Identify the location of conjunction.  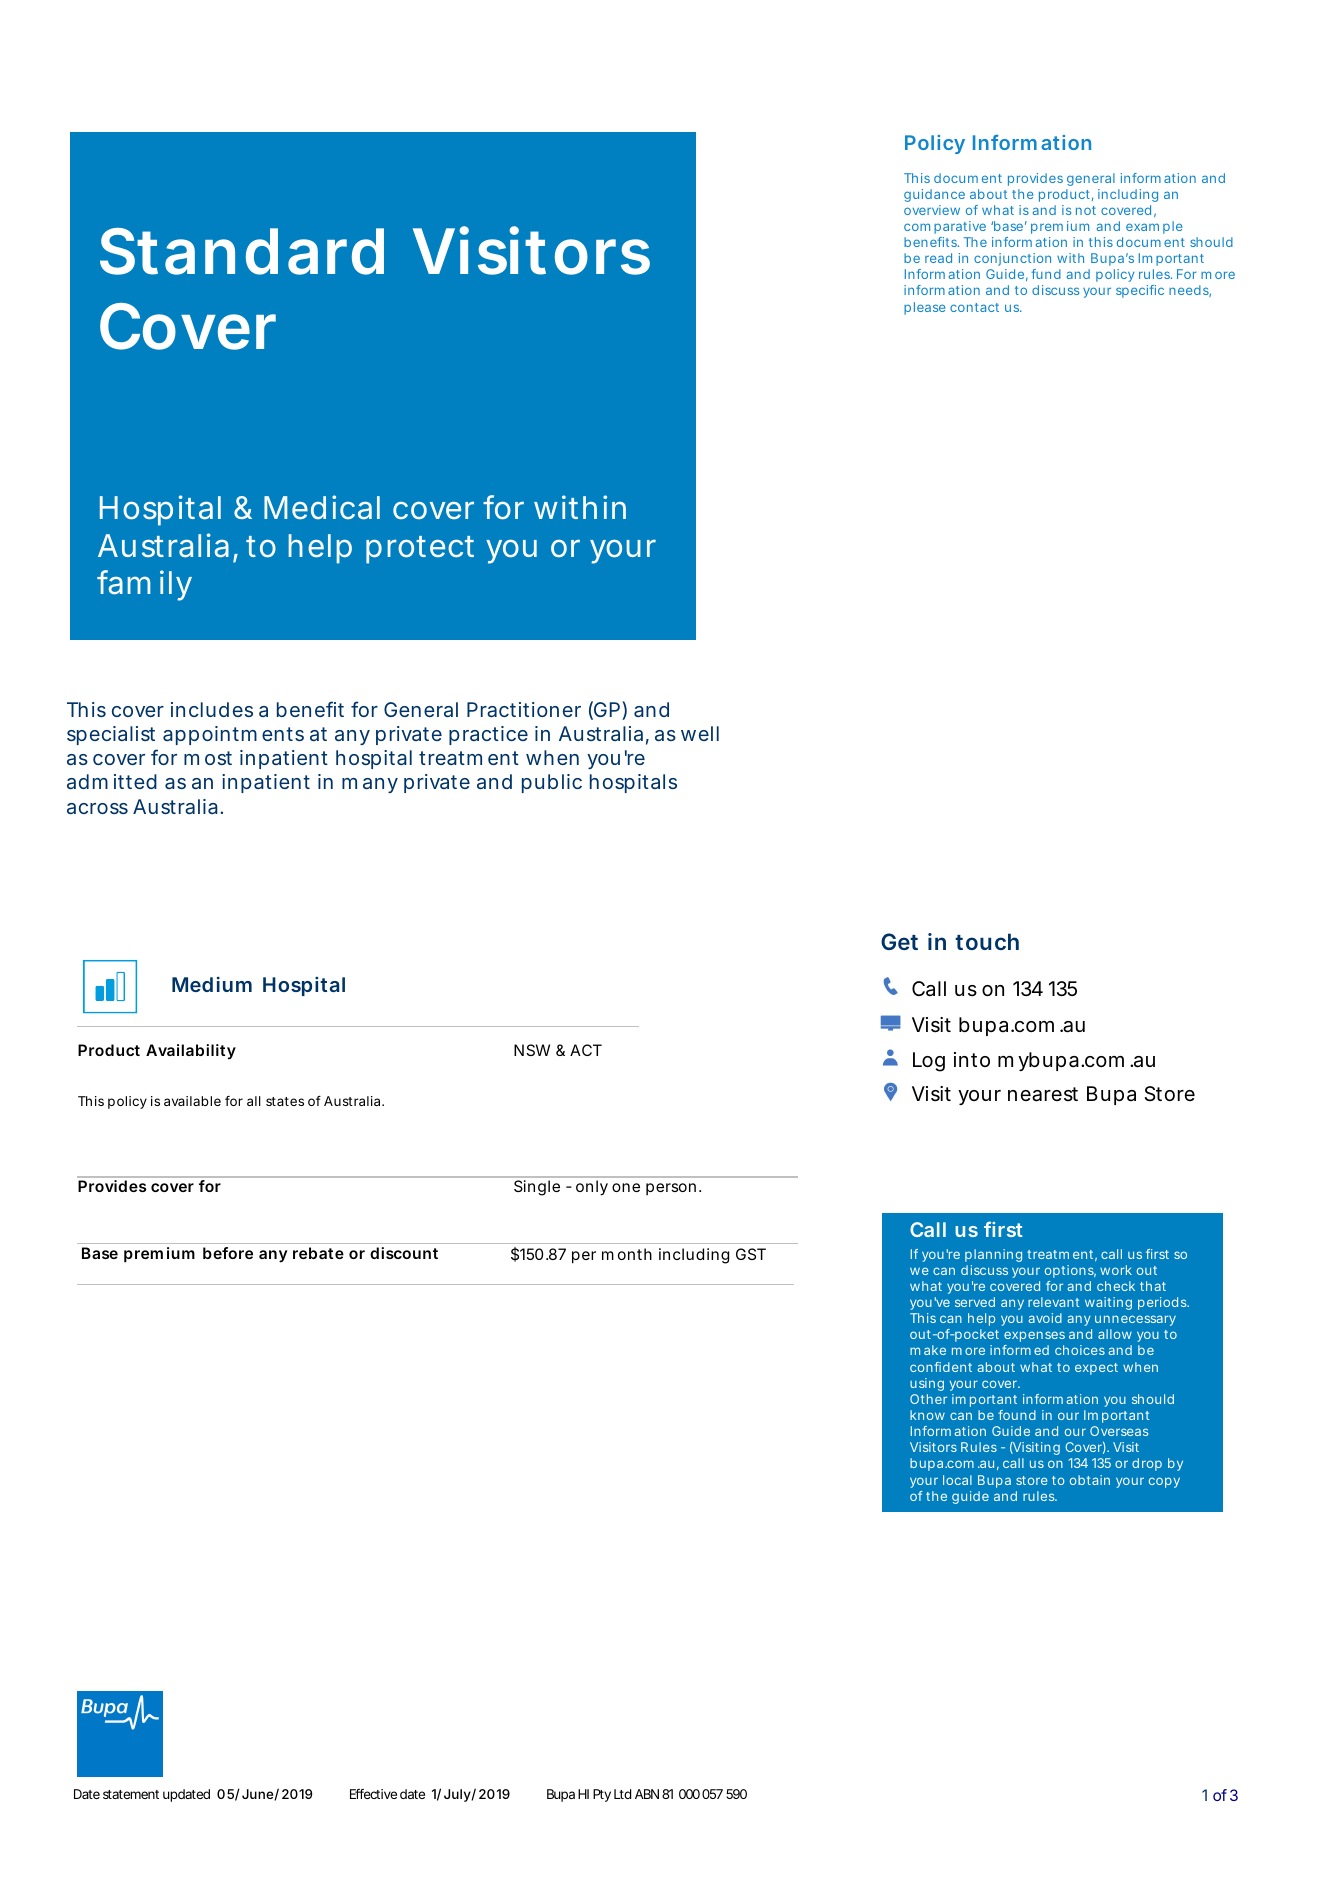
(1012, 259).
